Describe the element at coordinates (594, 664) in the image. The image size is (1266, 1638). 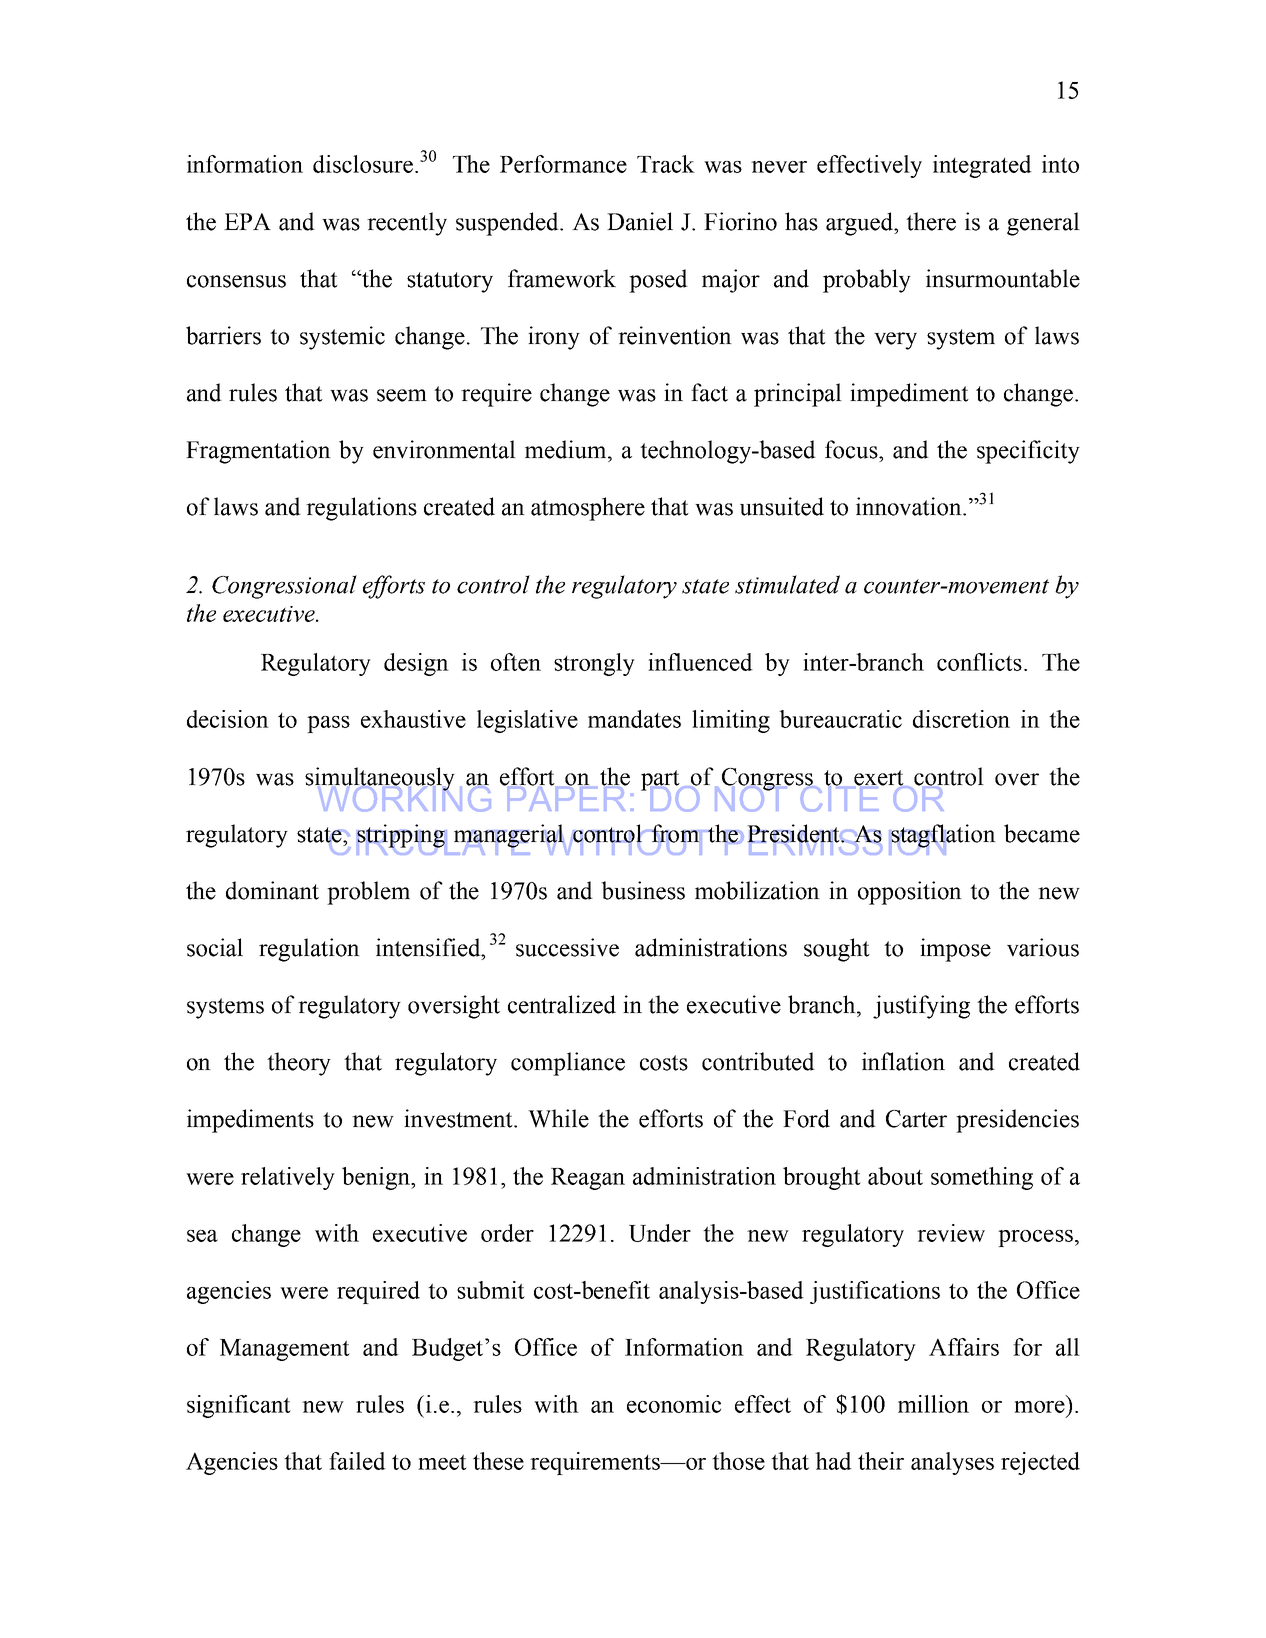
I see `strongly` at that location.
